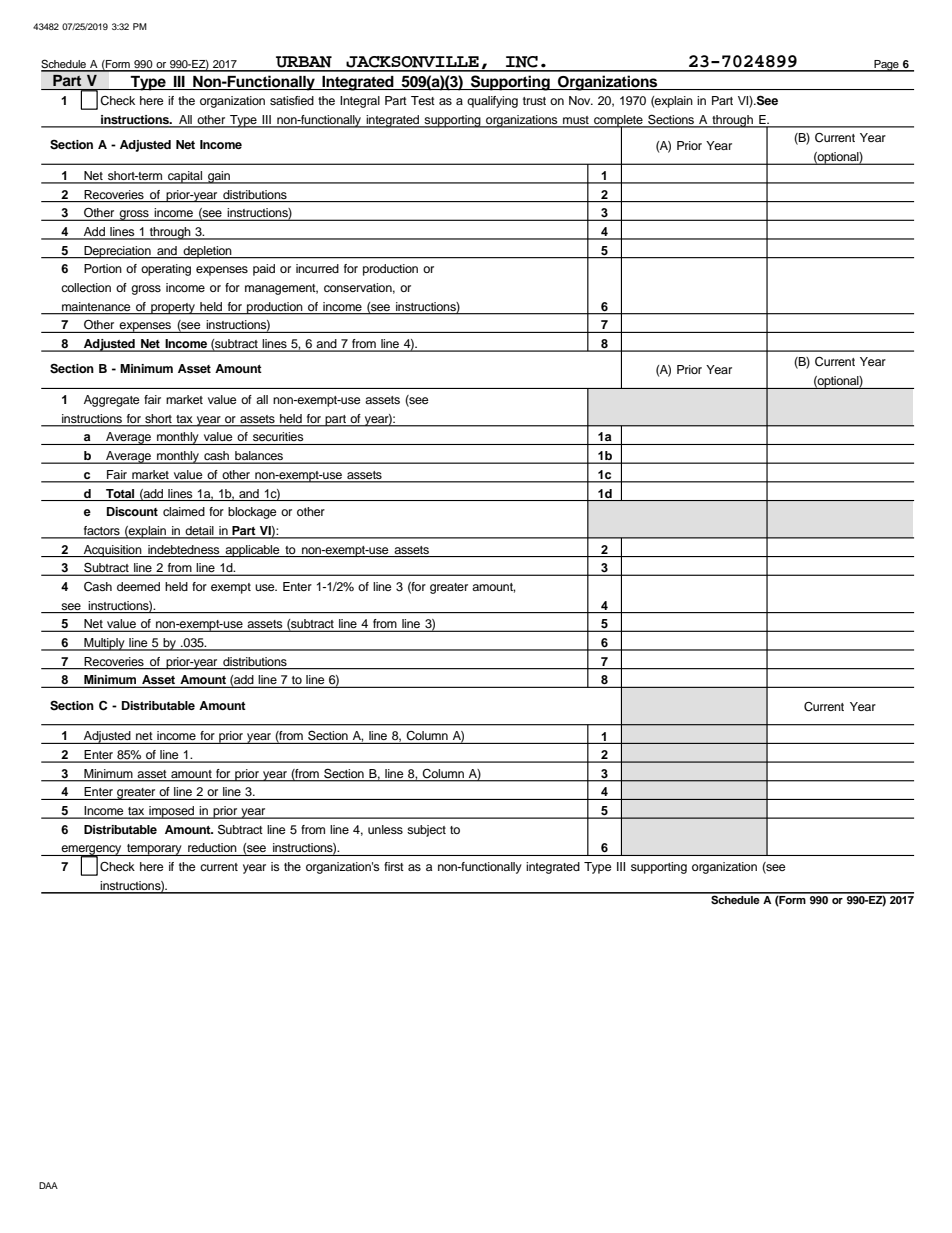 Image resolution: width=952 pixels, height=1233 pixels. I want to click on subject, so click(426, 831).
